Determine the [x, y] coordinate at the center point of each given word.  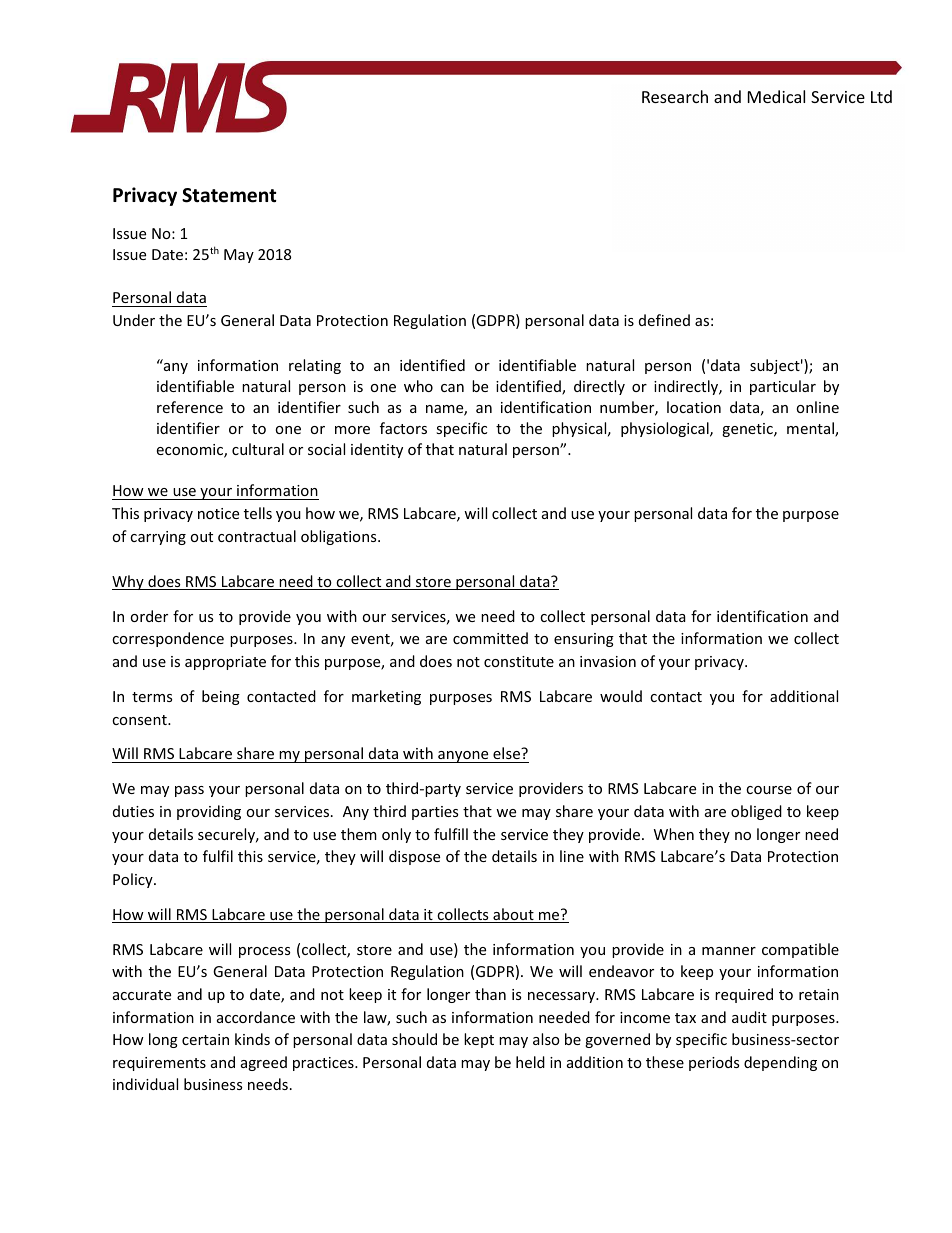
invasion [608, 661]
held [530, 1062]
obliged [756, 812]
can [452, 388]
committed [490, 638]
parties [435, 813]
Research [675, 96]
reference [190, 407]
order [149, 616]
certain [205, 1039]
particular [783, 387]
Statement [229, 195]
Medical [776, 96]
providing [209, 812]
